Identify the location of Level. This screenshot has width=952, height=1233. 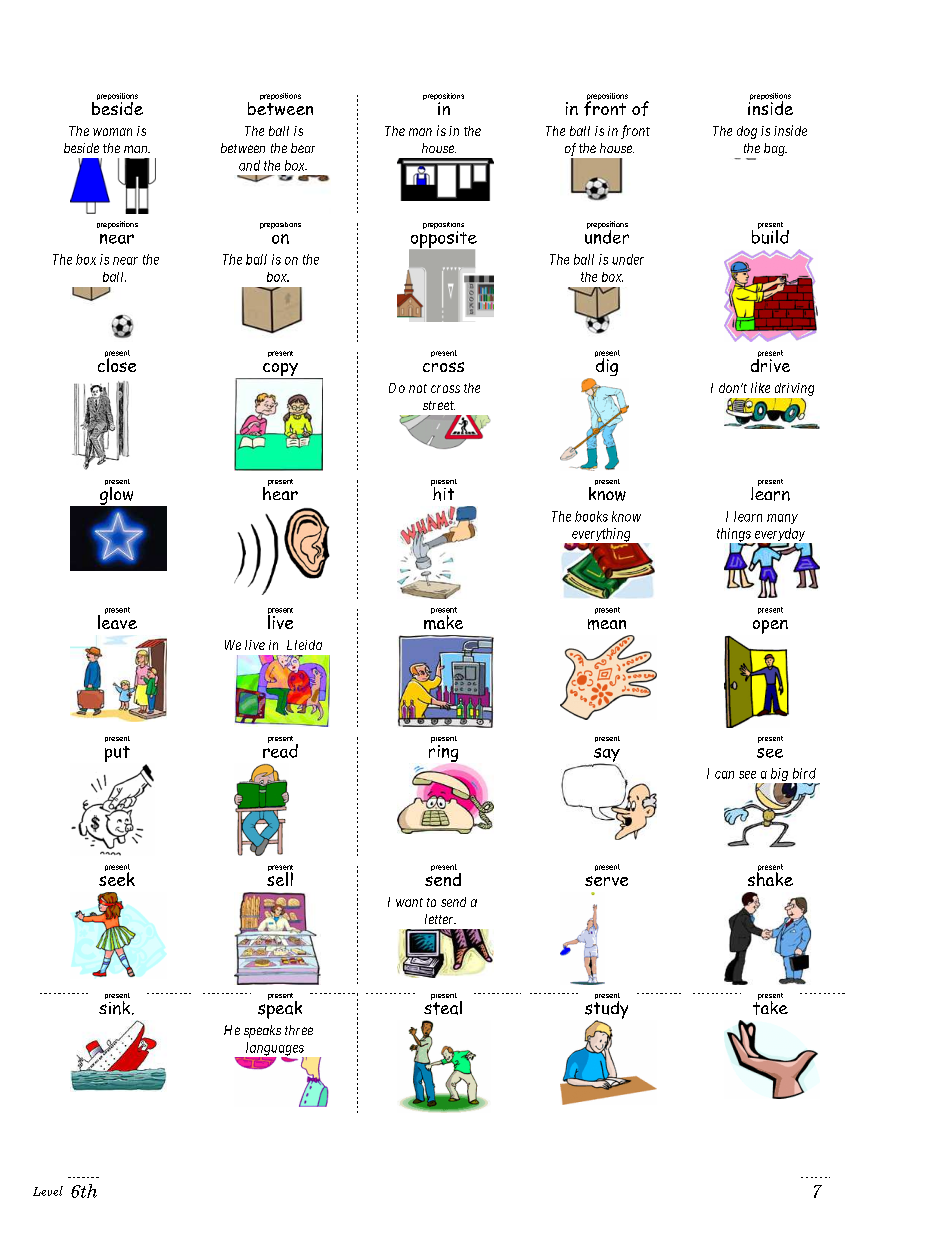
(48, 1191).
